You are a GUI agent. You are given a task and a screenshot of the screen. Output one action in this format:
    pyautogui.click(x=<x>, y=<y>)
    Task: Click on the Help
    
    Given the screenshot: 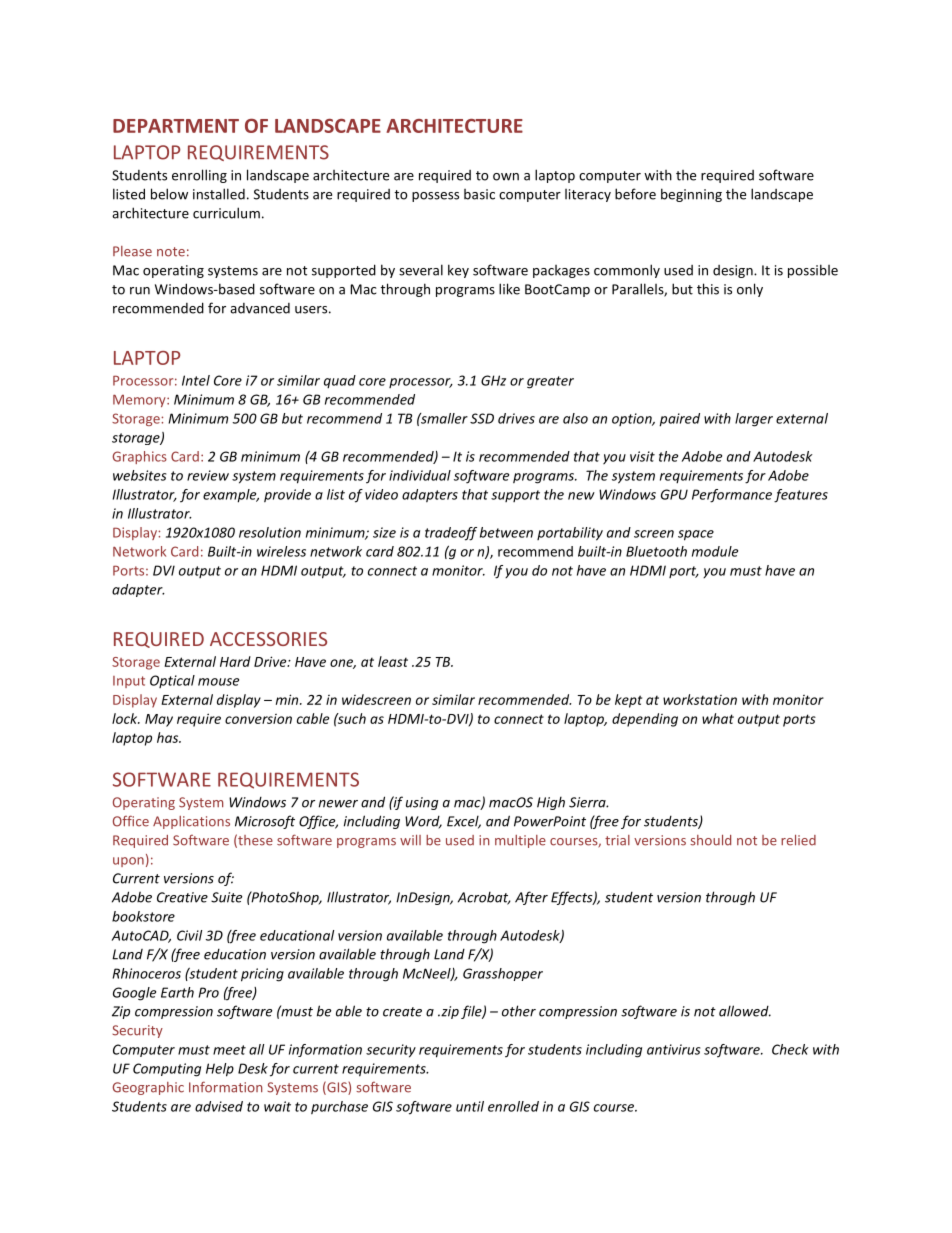 What is the action you would take?
    pyautogui.click(x=220, y=1070)
